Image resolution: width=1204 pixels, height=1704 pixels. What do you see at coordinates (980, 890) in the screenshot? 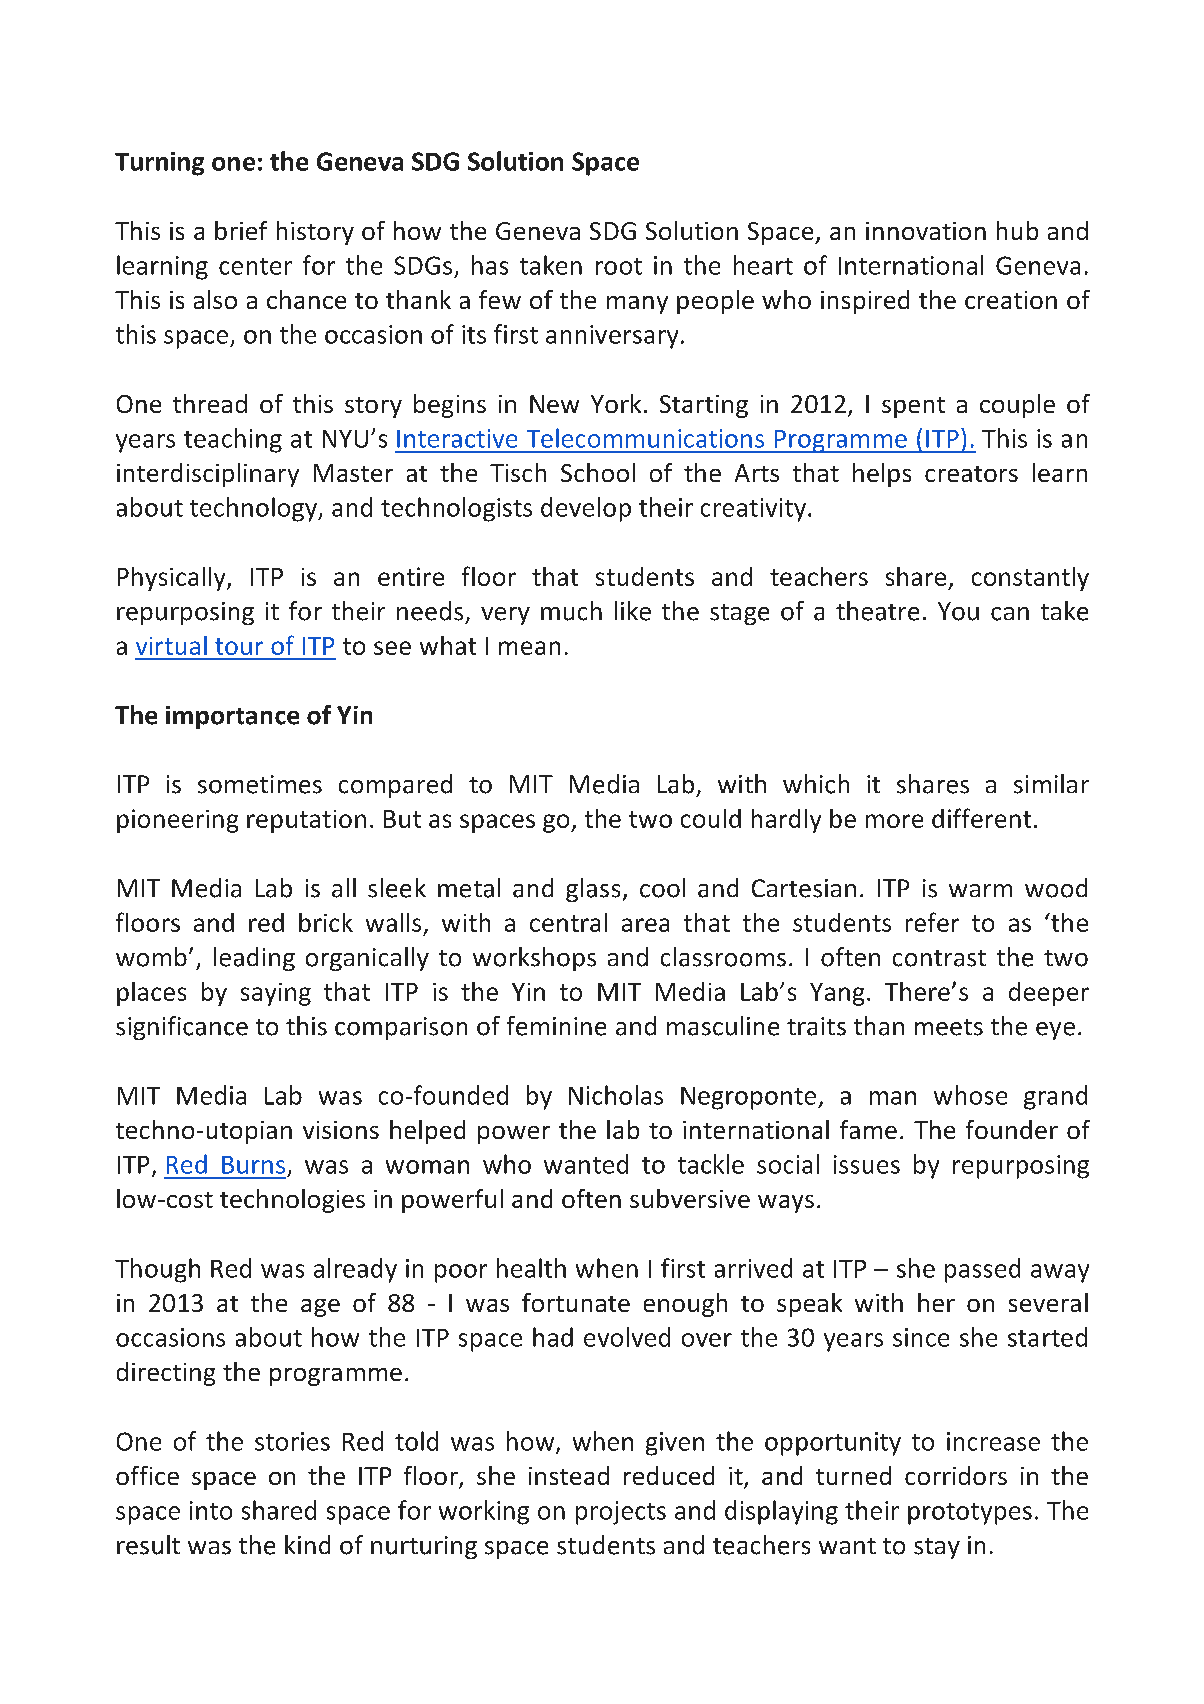
I see `warm` at bounding box center [980, 890].
